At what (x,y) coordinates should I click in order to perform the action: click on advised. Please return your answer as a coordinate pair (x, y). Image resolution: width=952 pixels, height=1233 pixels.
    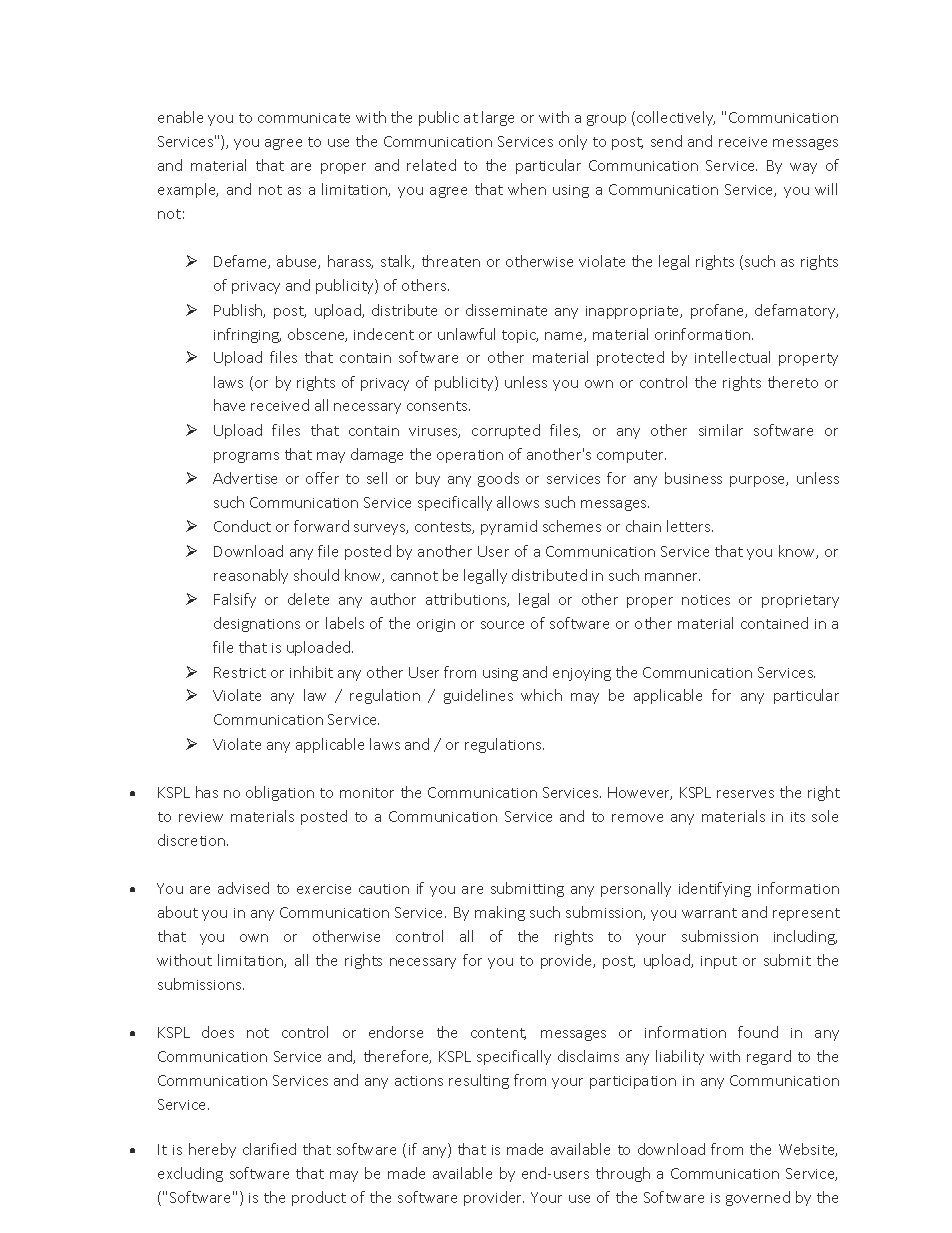
    Looking at the image, I should click on (243, 888).
